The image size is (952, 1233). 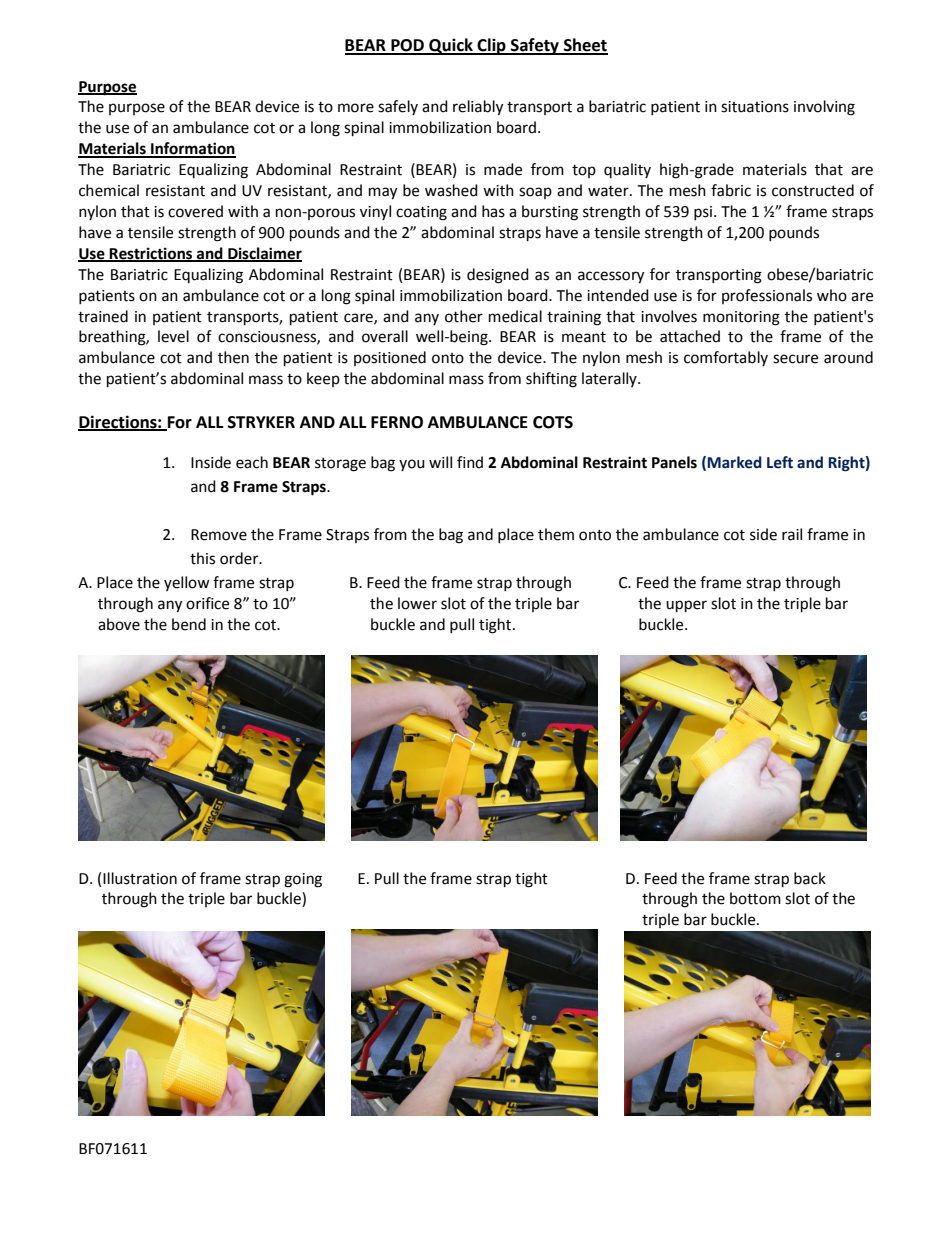 I want to click on Information, so click(x=192, y=149).
